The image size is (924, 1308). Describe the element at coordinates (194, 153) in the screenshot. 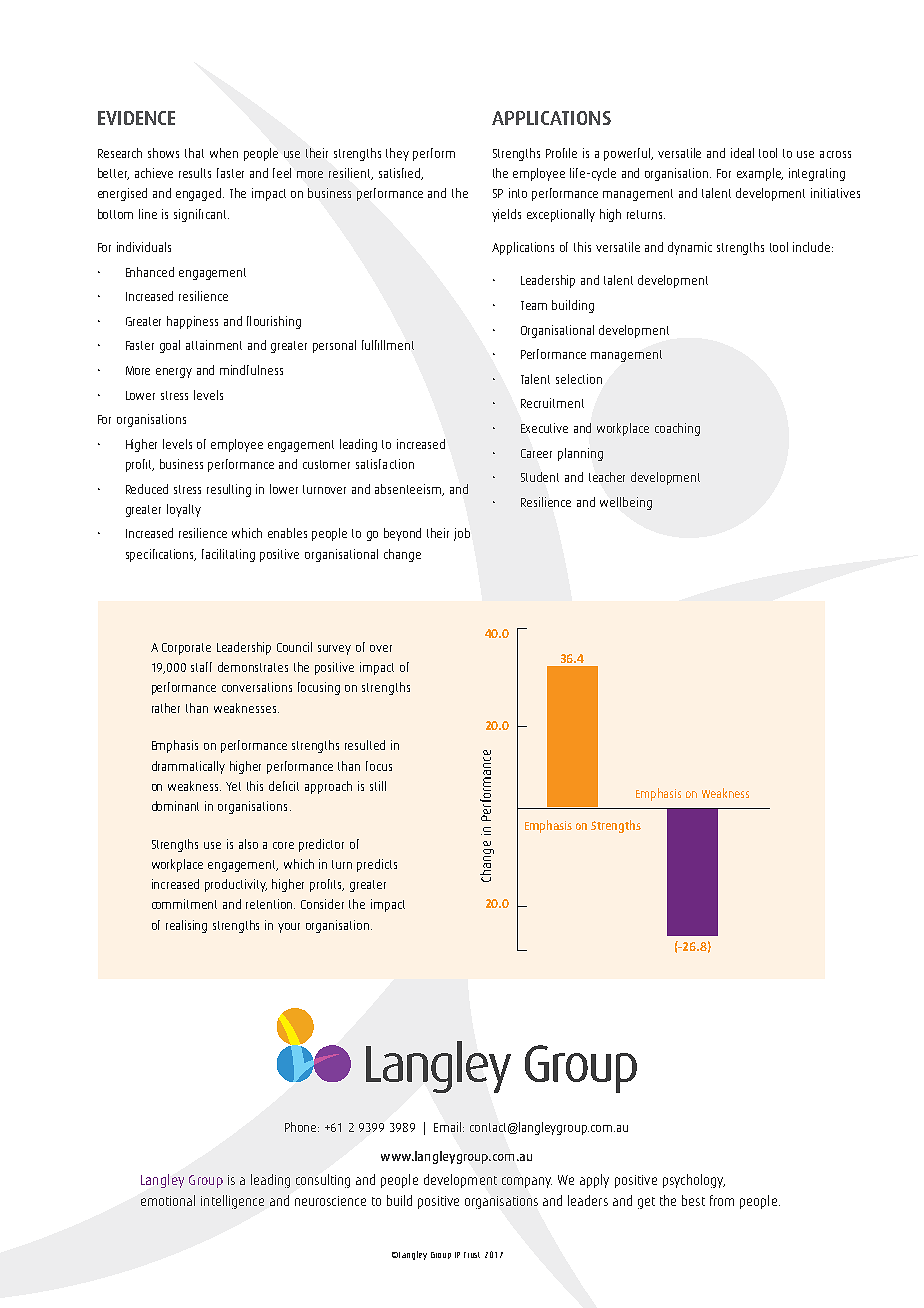

I see `that` at that location.
